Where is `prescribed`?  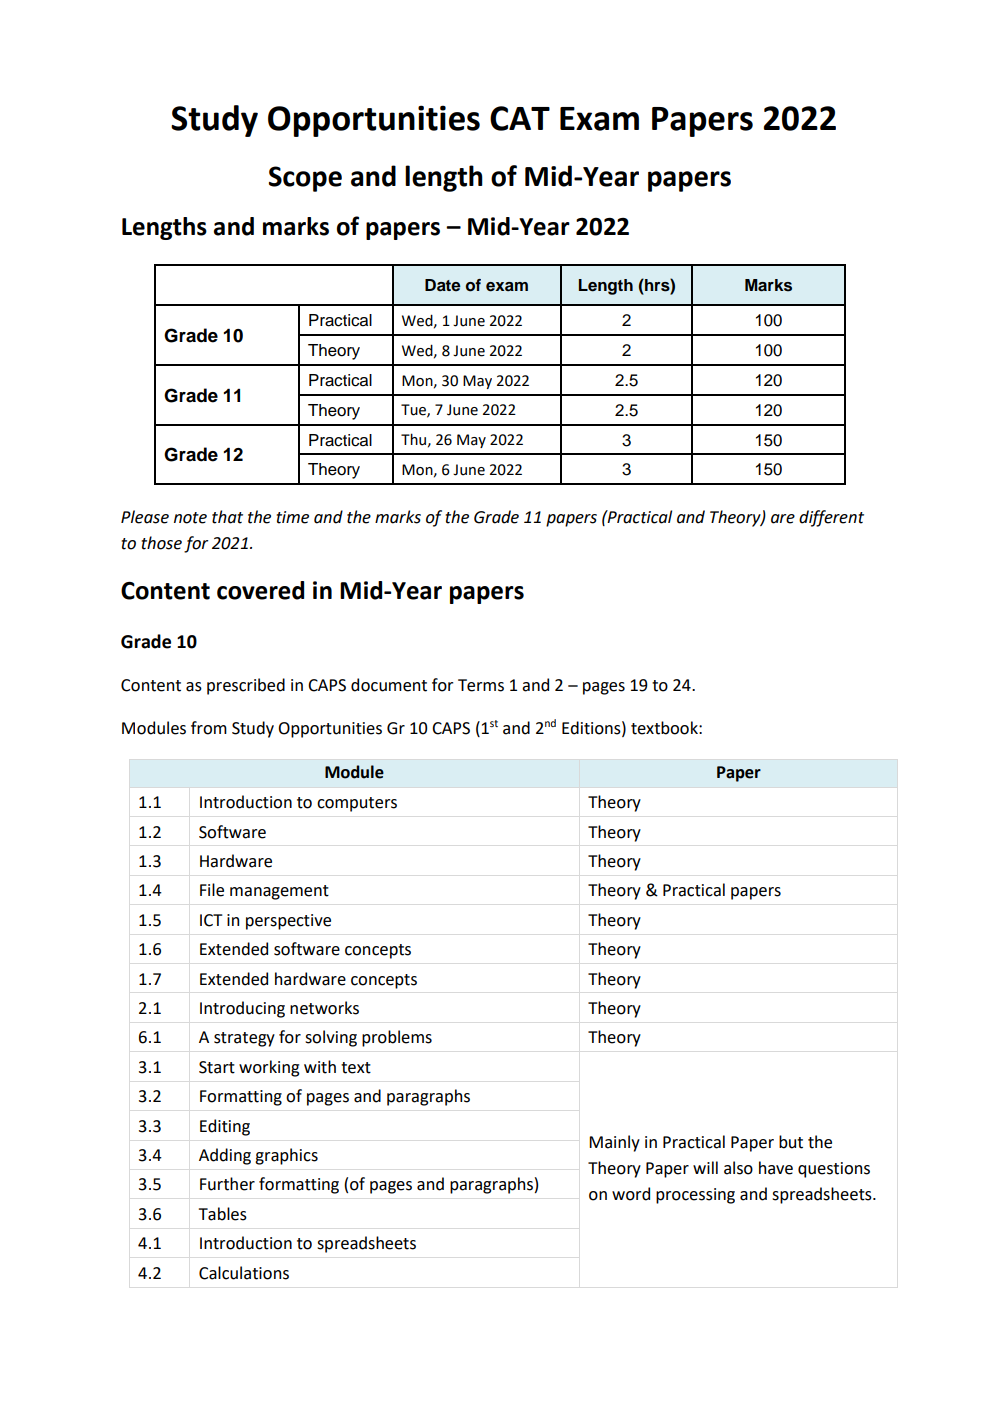
prescribed is located at coordinates (246, 686).
